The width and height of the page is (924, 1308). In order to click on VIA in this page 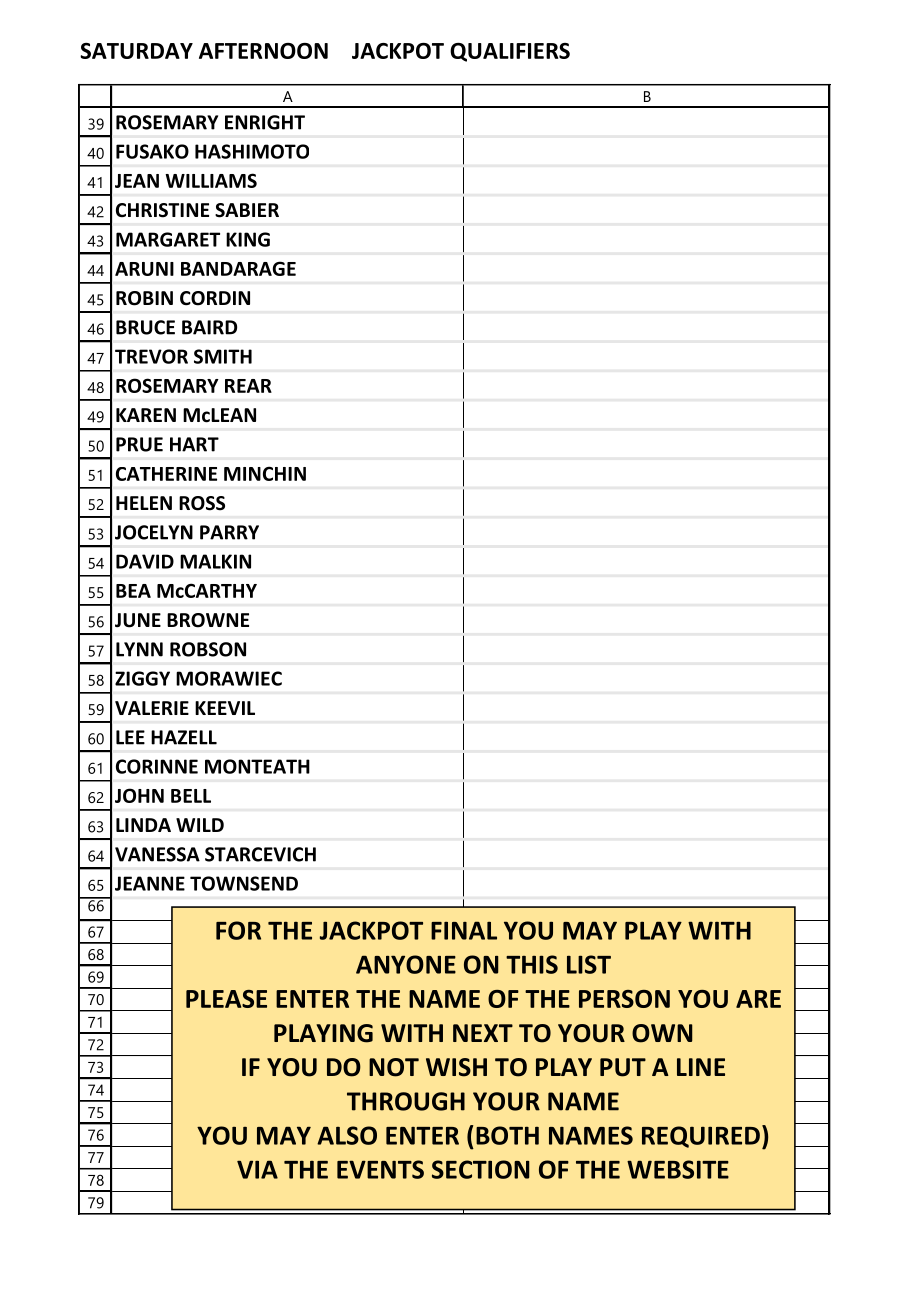, I will do `click(257, 1169)`.
